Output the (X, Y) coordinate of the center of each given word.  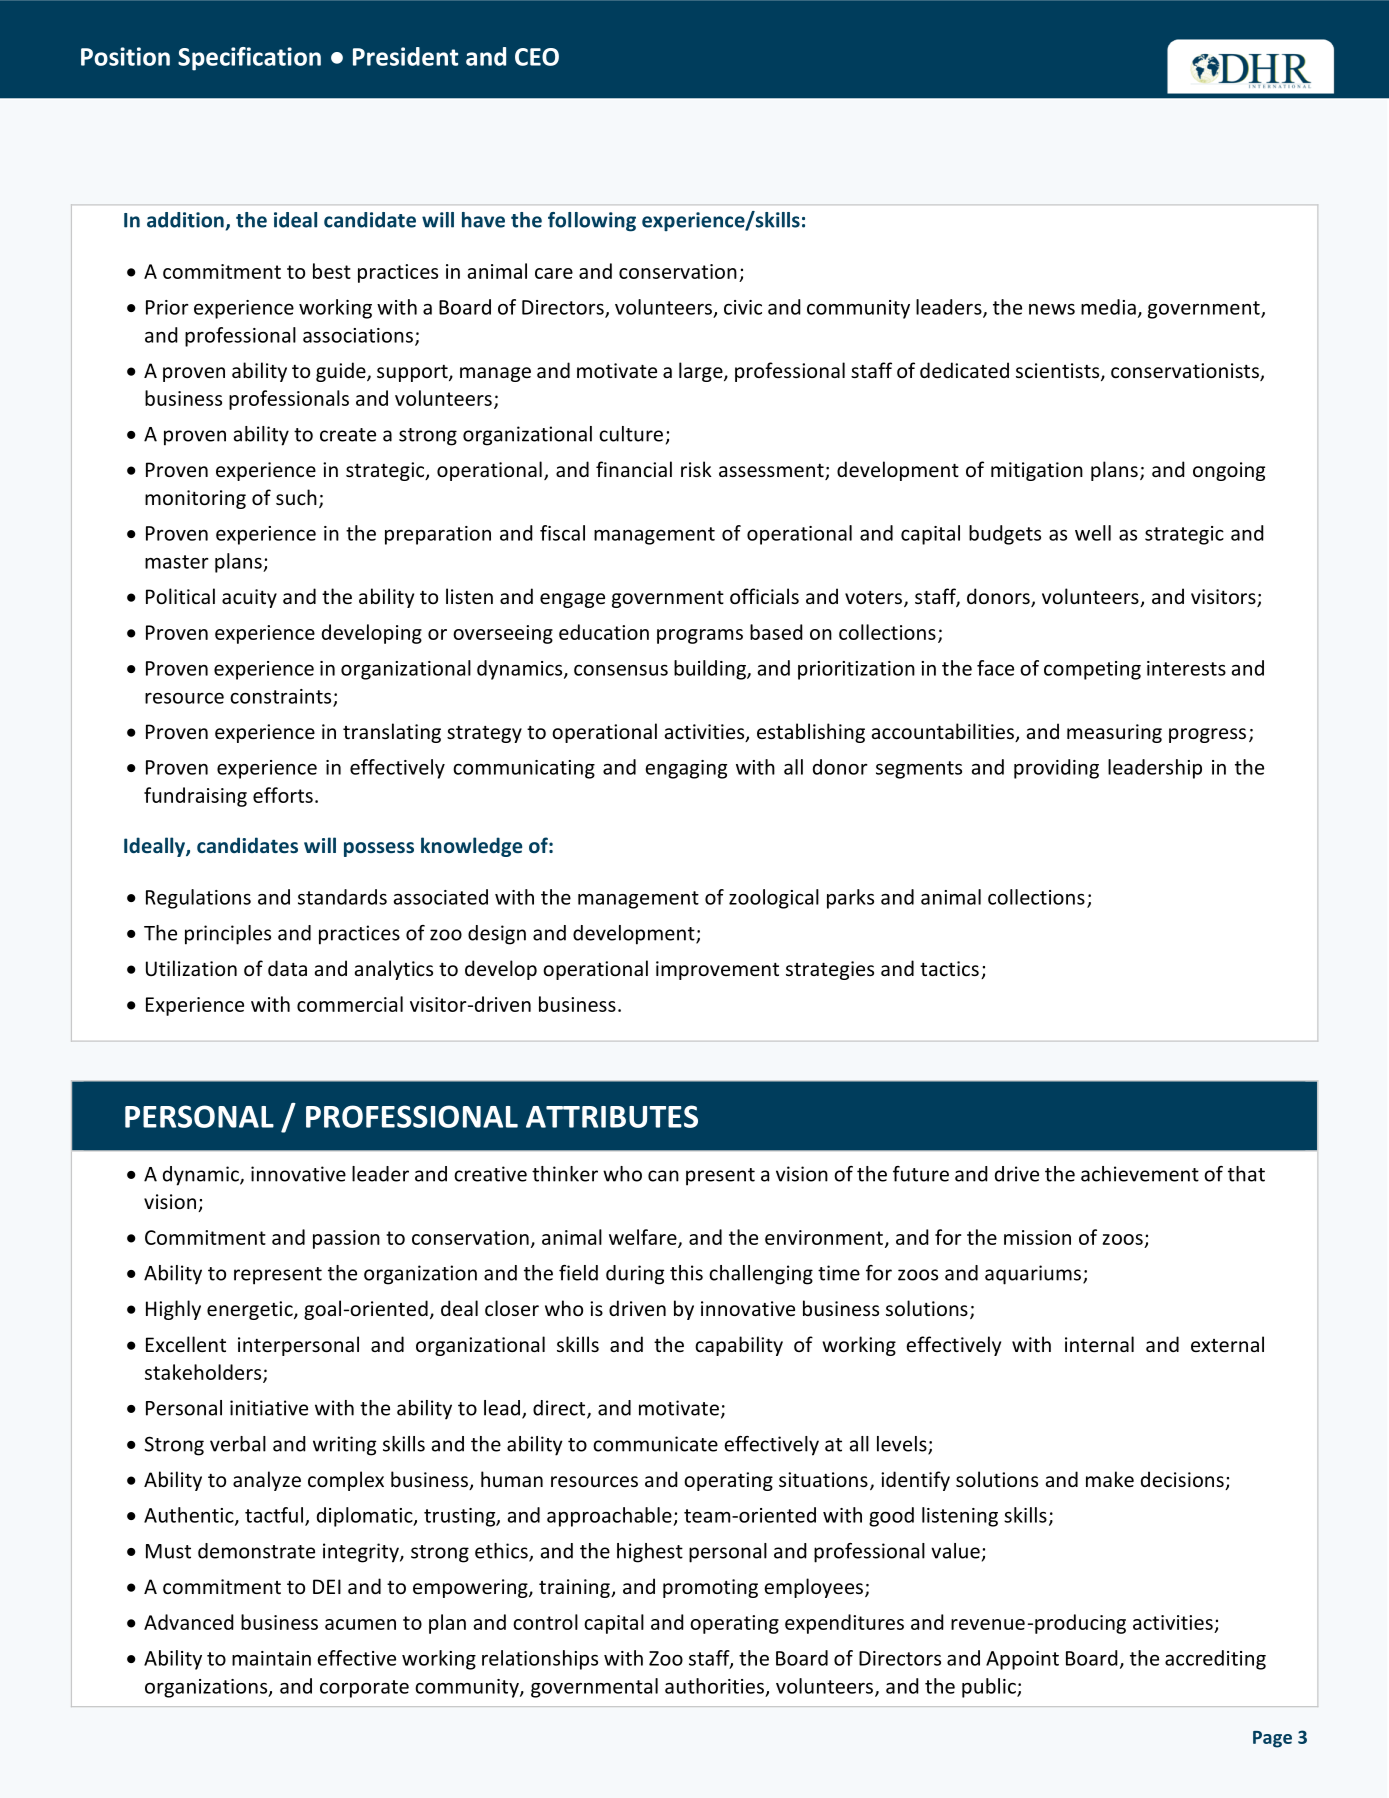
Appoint (1022, 1660)
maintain (271, 1658)
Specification (249, 59)
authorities (714, 1686)
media (1108, 307)
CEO (537, 57)
